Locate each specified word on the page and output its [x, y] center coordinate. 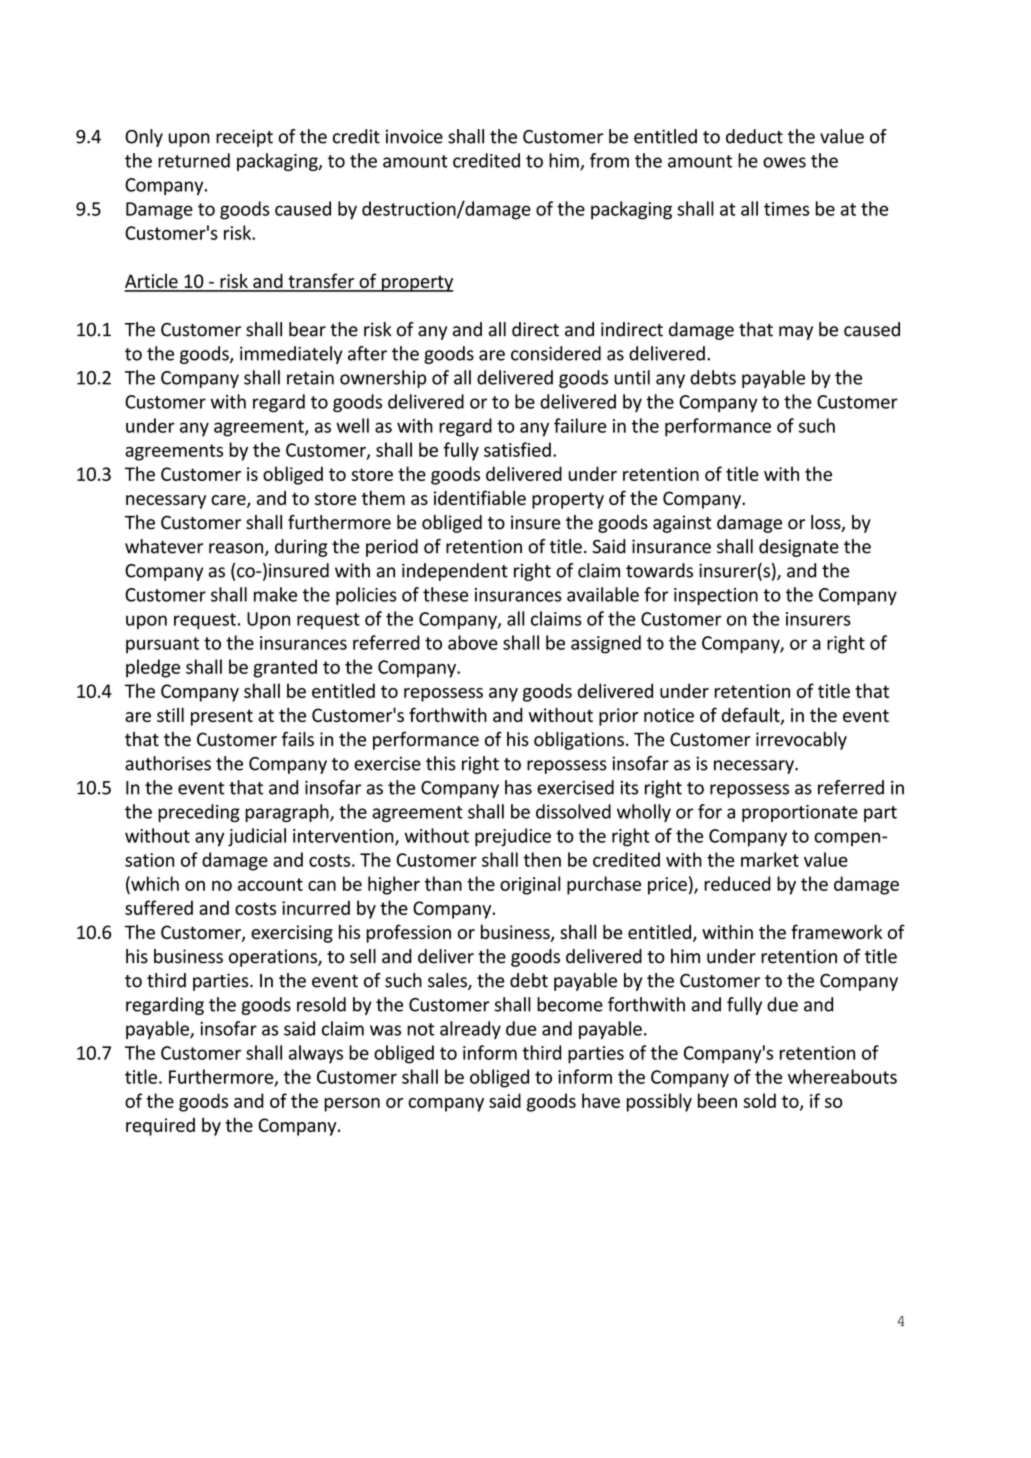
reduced [737, 883]
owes [784, 162]
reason [237, 549]
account [270, 884]
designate [799, 548]
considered [556, 353]
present [222, 717]
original [530, 885]
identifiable [480, 497]
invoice [414, 136]
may [796, 333]
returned [194, 160]
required [160, 1127]
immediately [291, 355]
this [441, 763]
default [752, 716]
